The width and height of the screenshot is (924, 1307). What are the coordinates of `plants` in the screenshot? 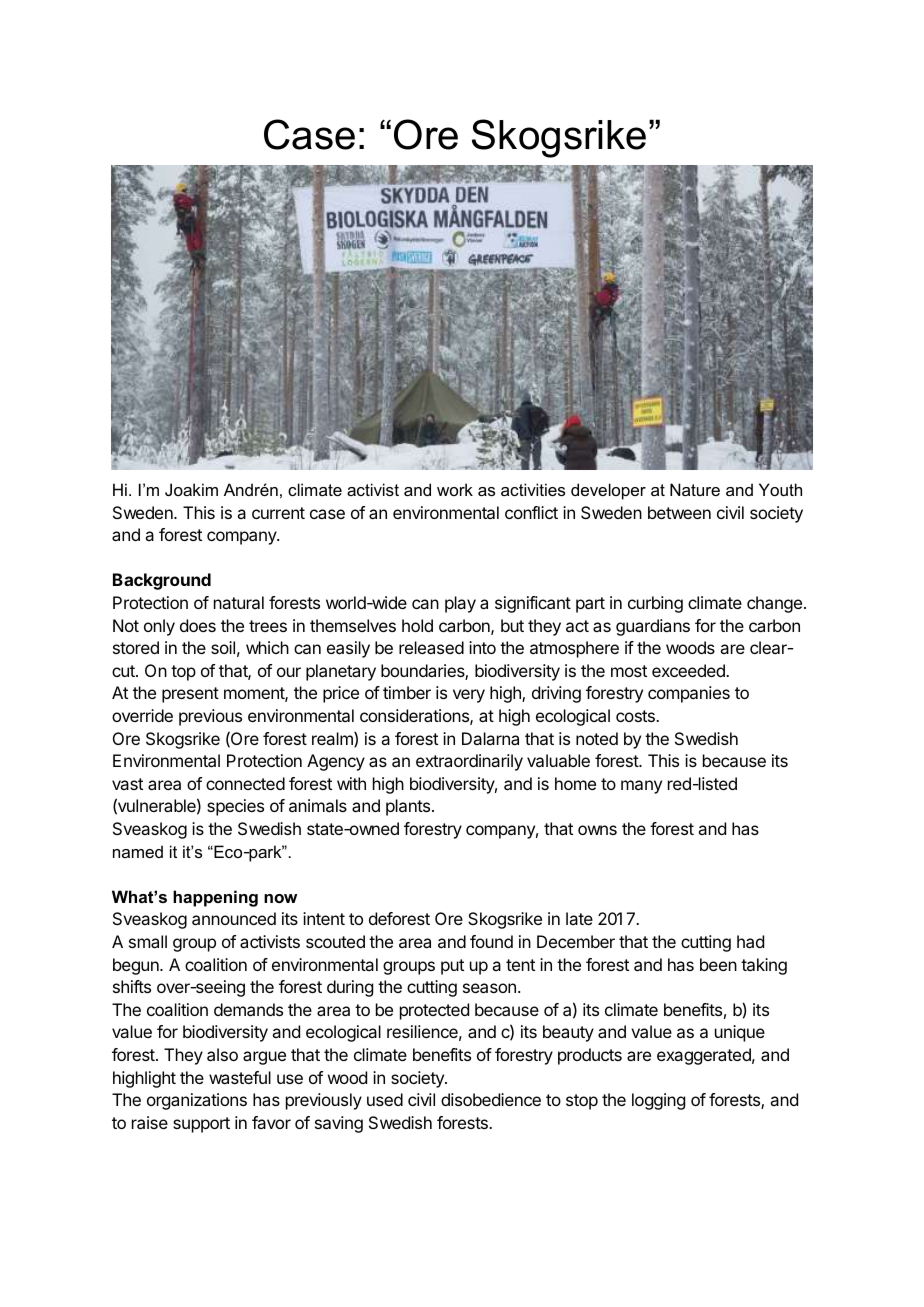 It's located at (409, 807).
